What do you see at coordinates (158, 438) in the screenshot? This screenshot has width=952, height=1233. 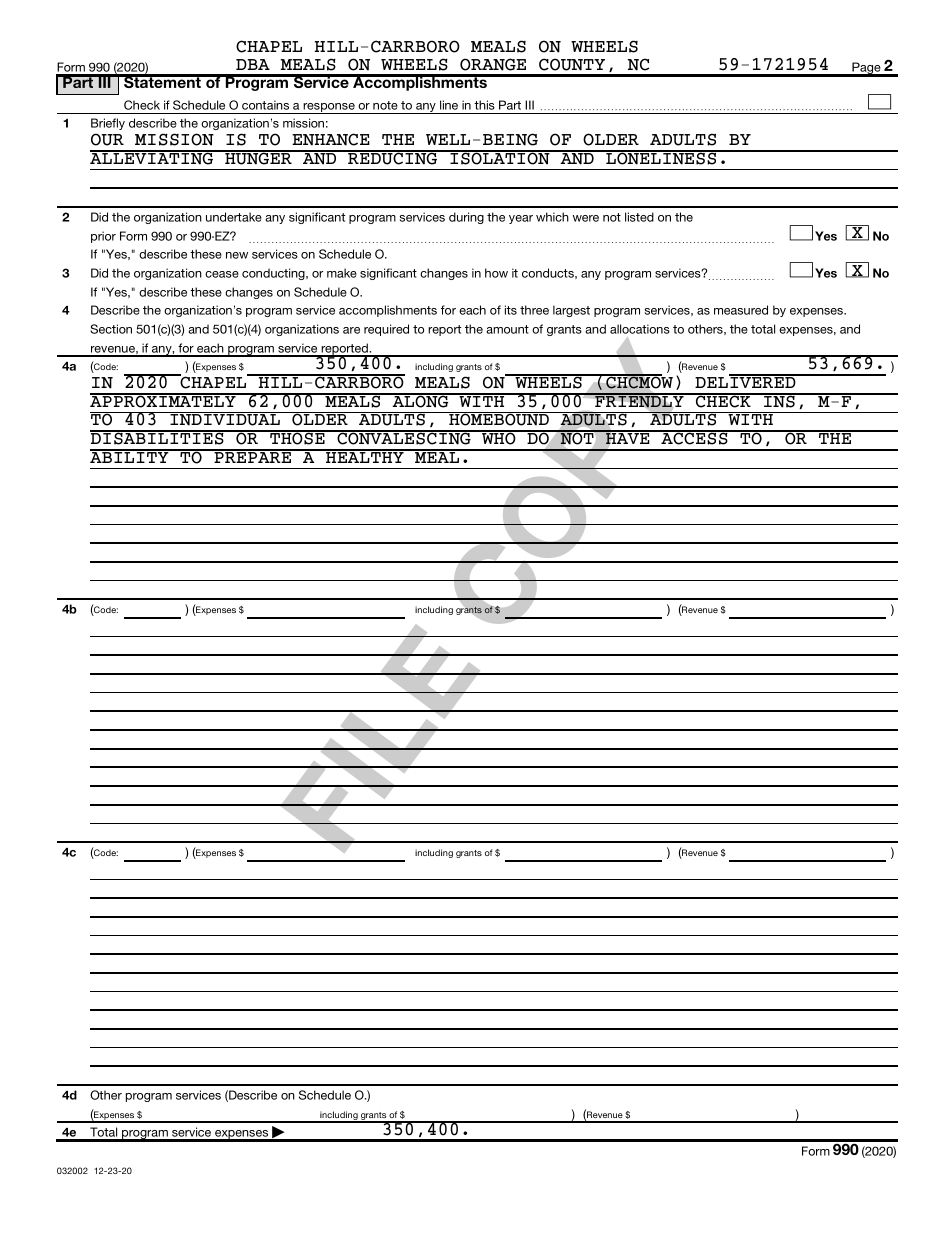 I see `DISABILITIES` at bounding box center [158, 438].
